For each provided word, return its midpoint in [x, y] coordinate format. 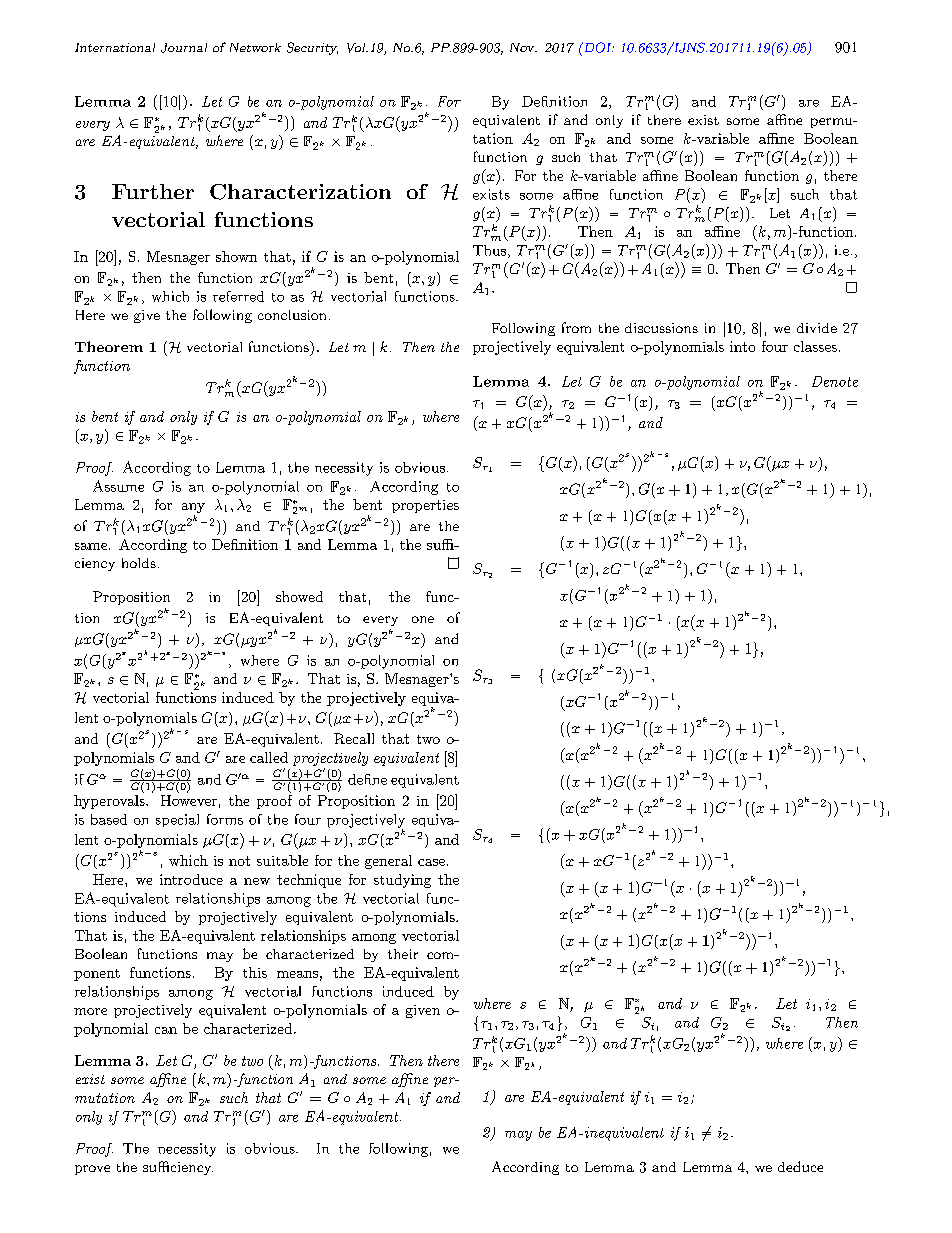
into [742, 346]
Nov [523, 47]
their [403, 954]
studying [402, 881]
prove [92, 1170]
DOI [597, 47]
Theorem [109, 346]
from [576, 327]
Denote [835, 381]
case [431, 862]
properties [425, 506]
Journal [184, 48]
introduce [191, 879]
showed [299, 596]
